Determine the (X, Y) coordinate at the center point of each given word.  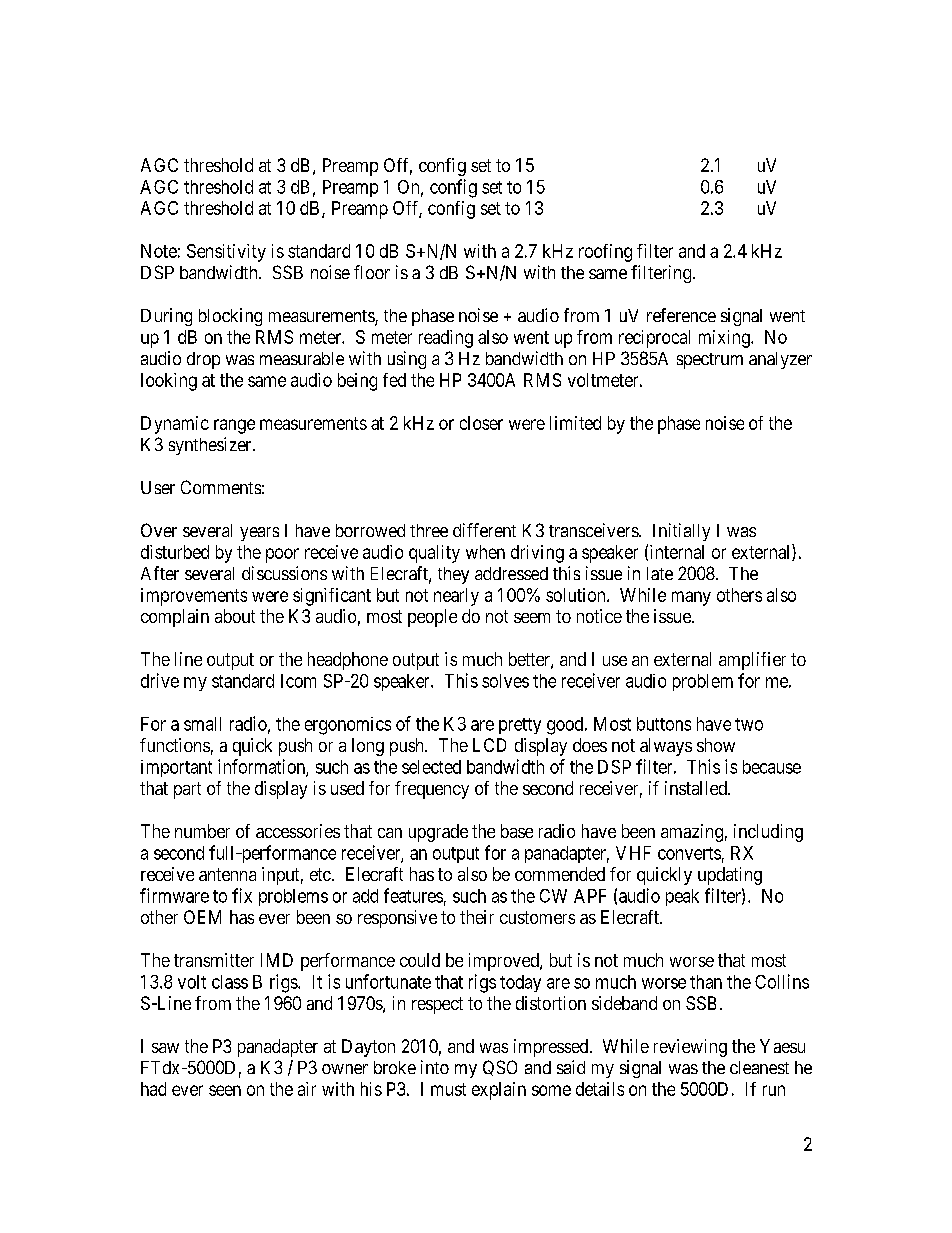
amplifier (752, 661)
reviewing (690, 1048)
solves (505, 681)
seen (225, 1090)
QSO (500, 1068)
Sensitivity (226, 253)
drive (160, 680)
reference (681, 315)
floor (372, 272)
